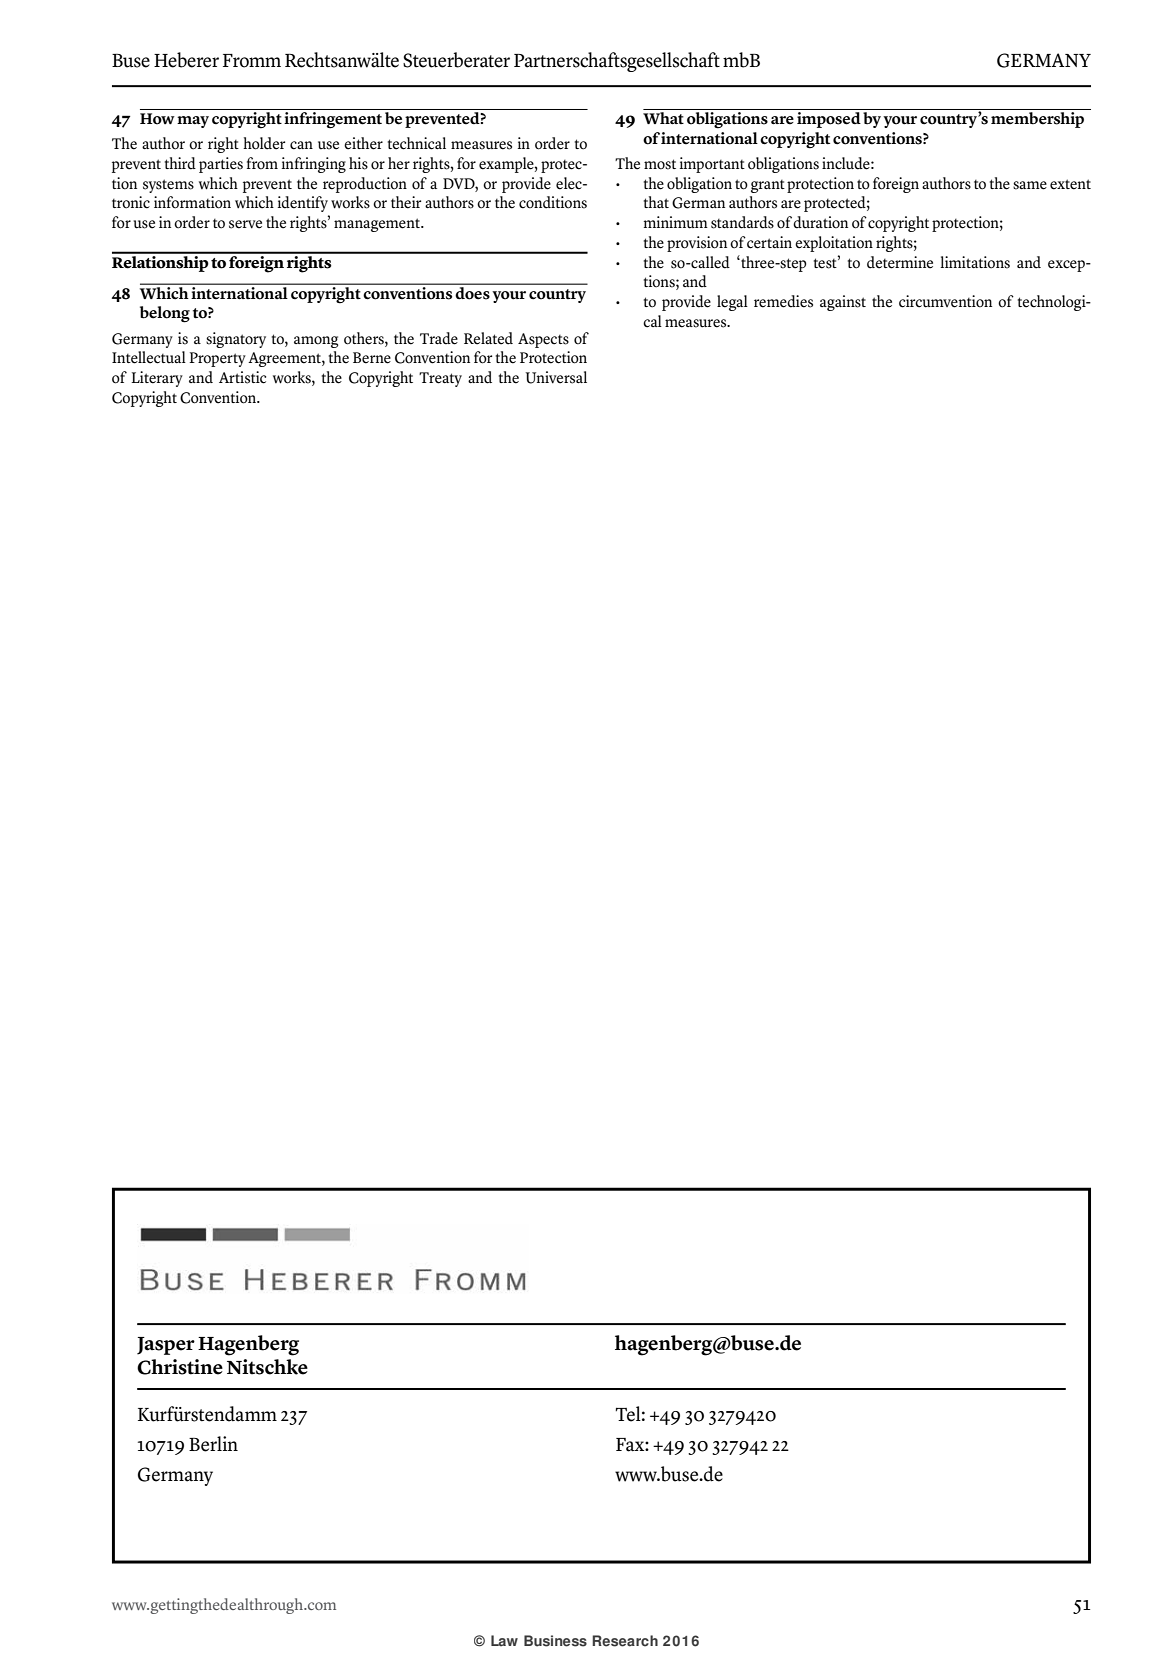  I want to click on Jasper, so click(166, 1346).
